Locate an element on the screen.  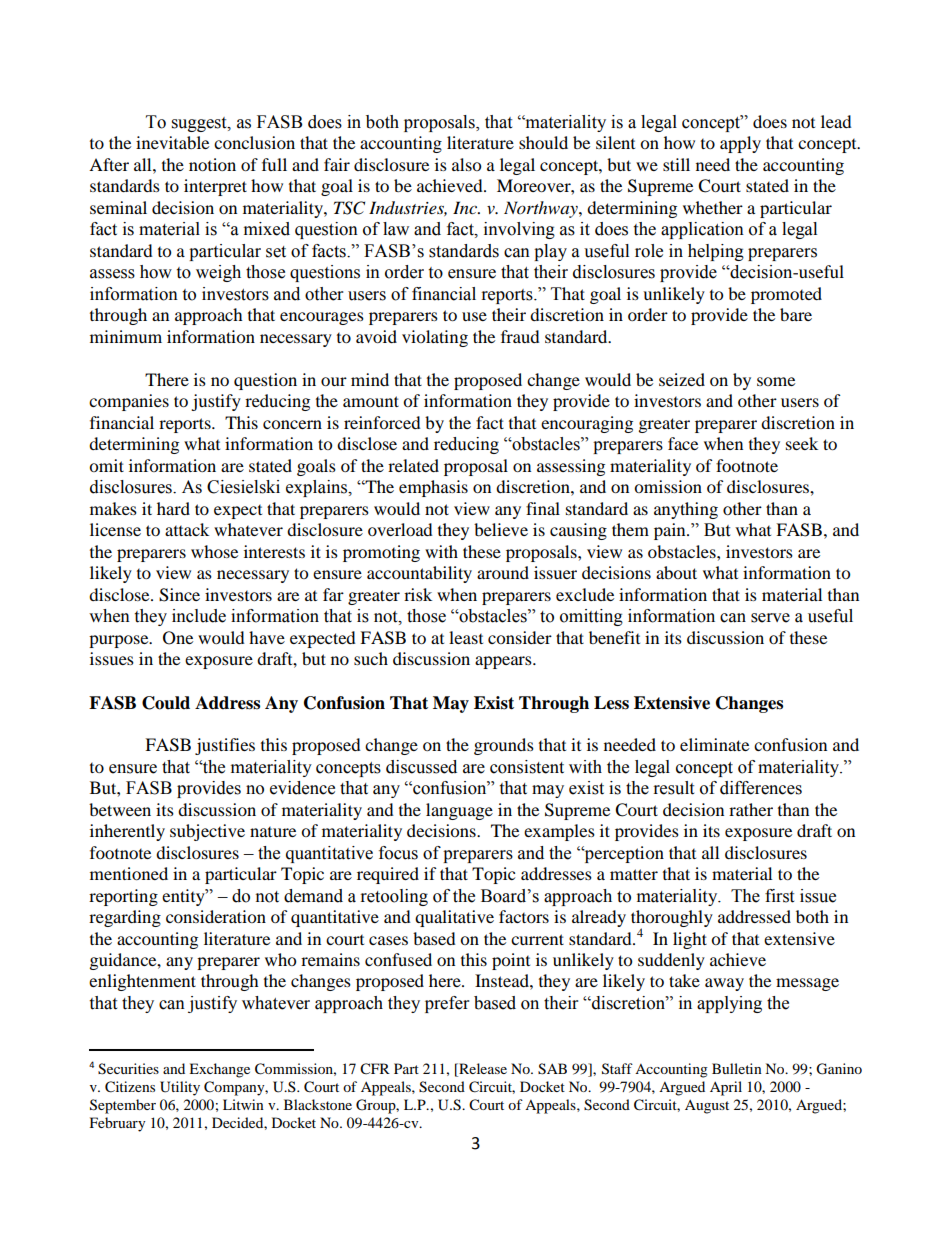
include is located at coordinates (199, 616).
